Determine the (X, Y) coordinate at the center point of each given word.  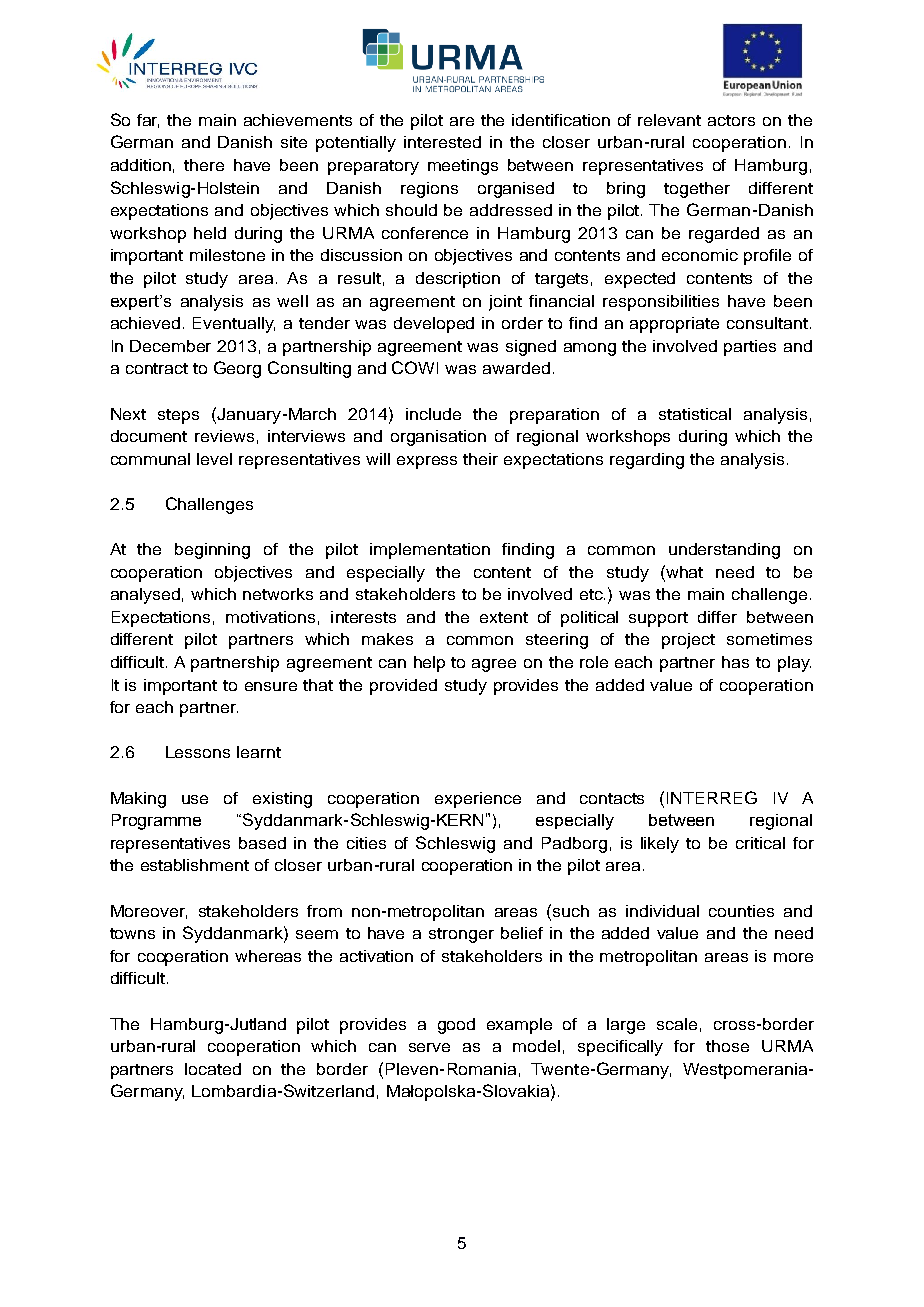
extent (504, 617)
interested (442, 142)
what (683, 571)
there (204, 165)
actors (731, 120)
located (213, 1069)
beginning (212, 551)
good (456, 1026)
